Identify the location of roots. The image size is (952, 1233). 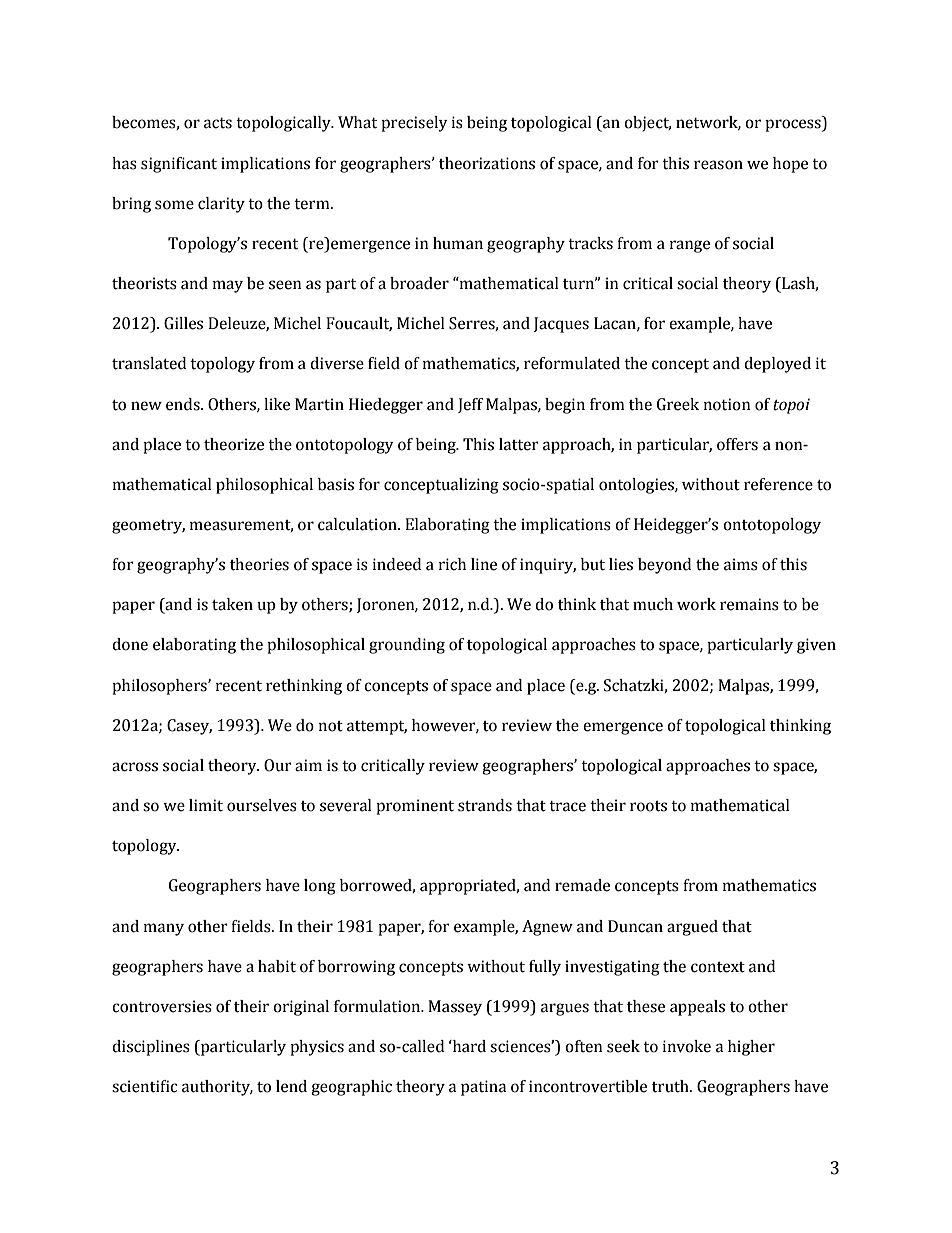
(648, 806).
